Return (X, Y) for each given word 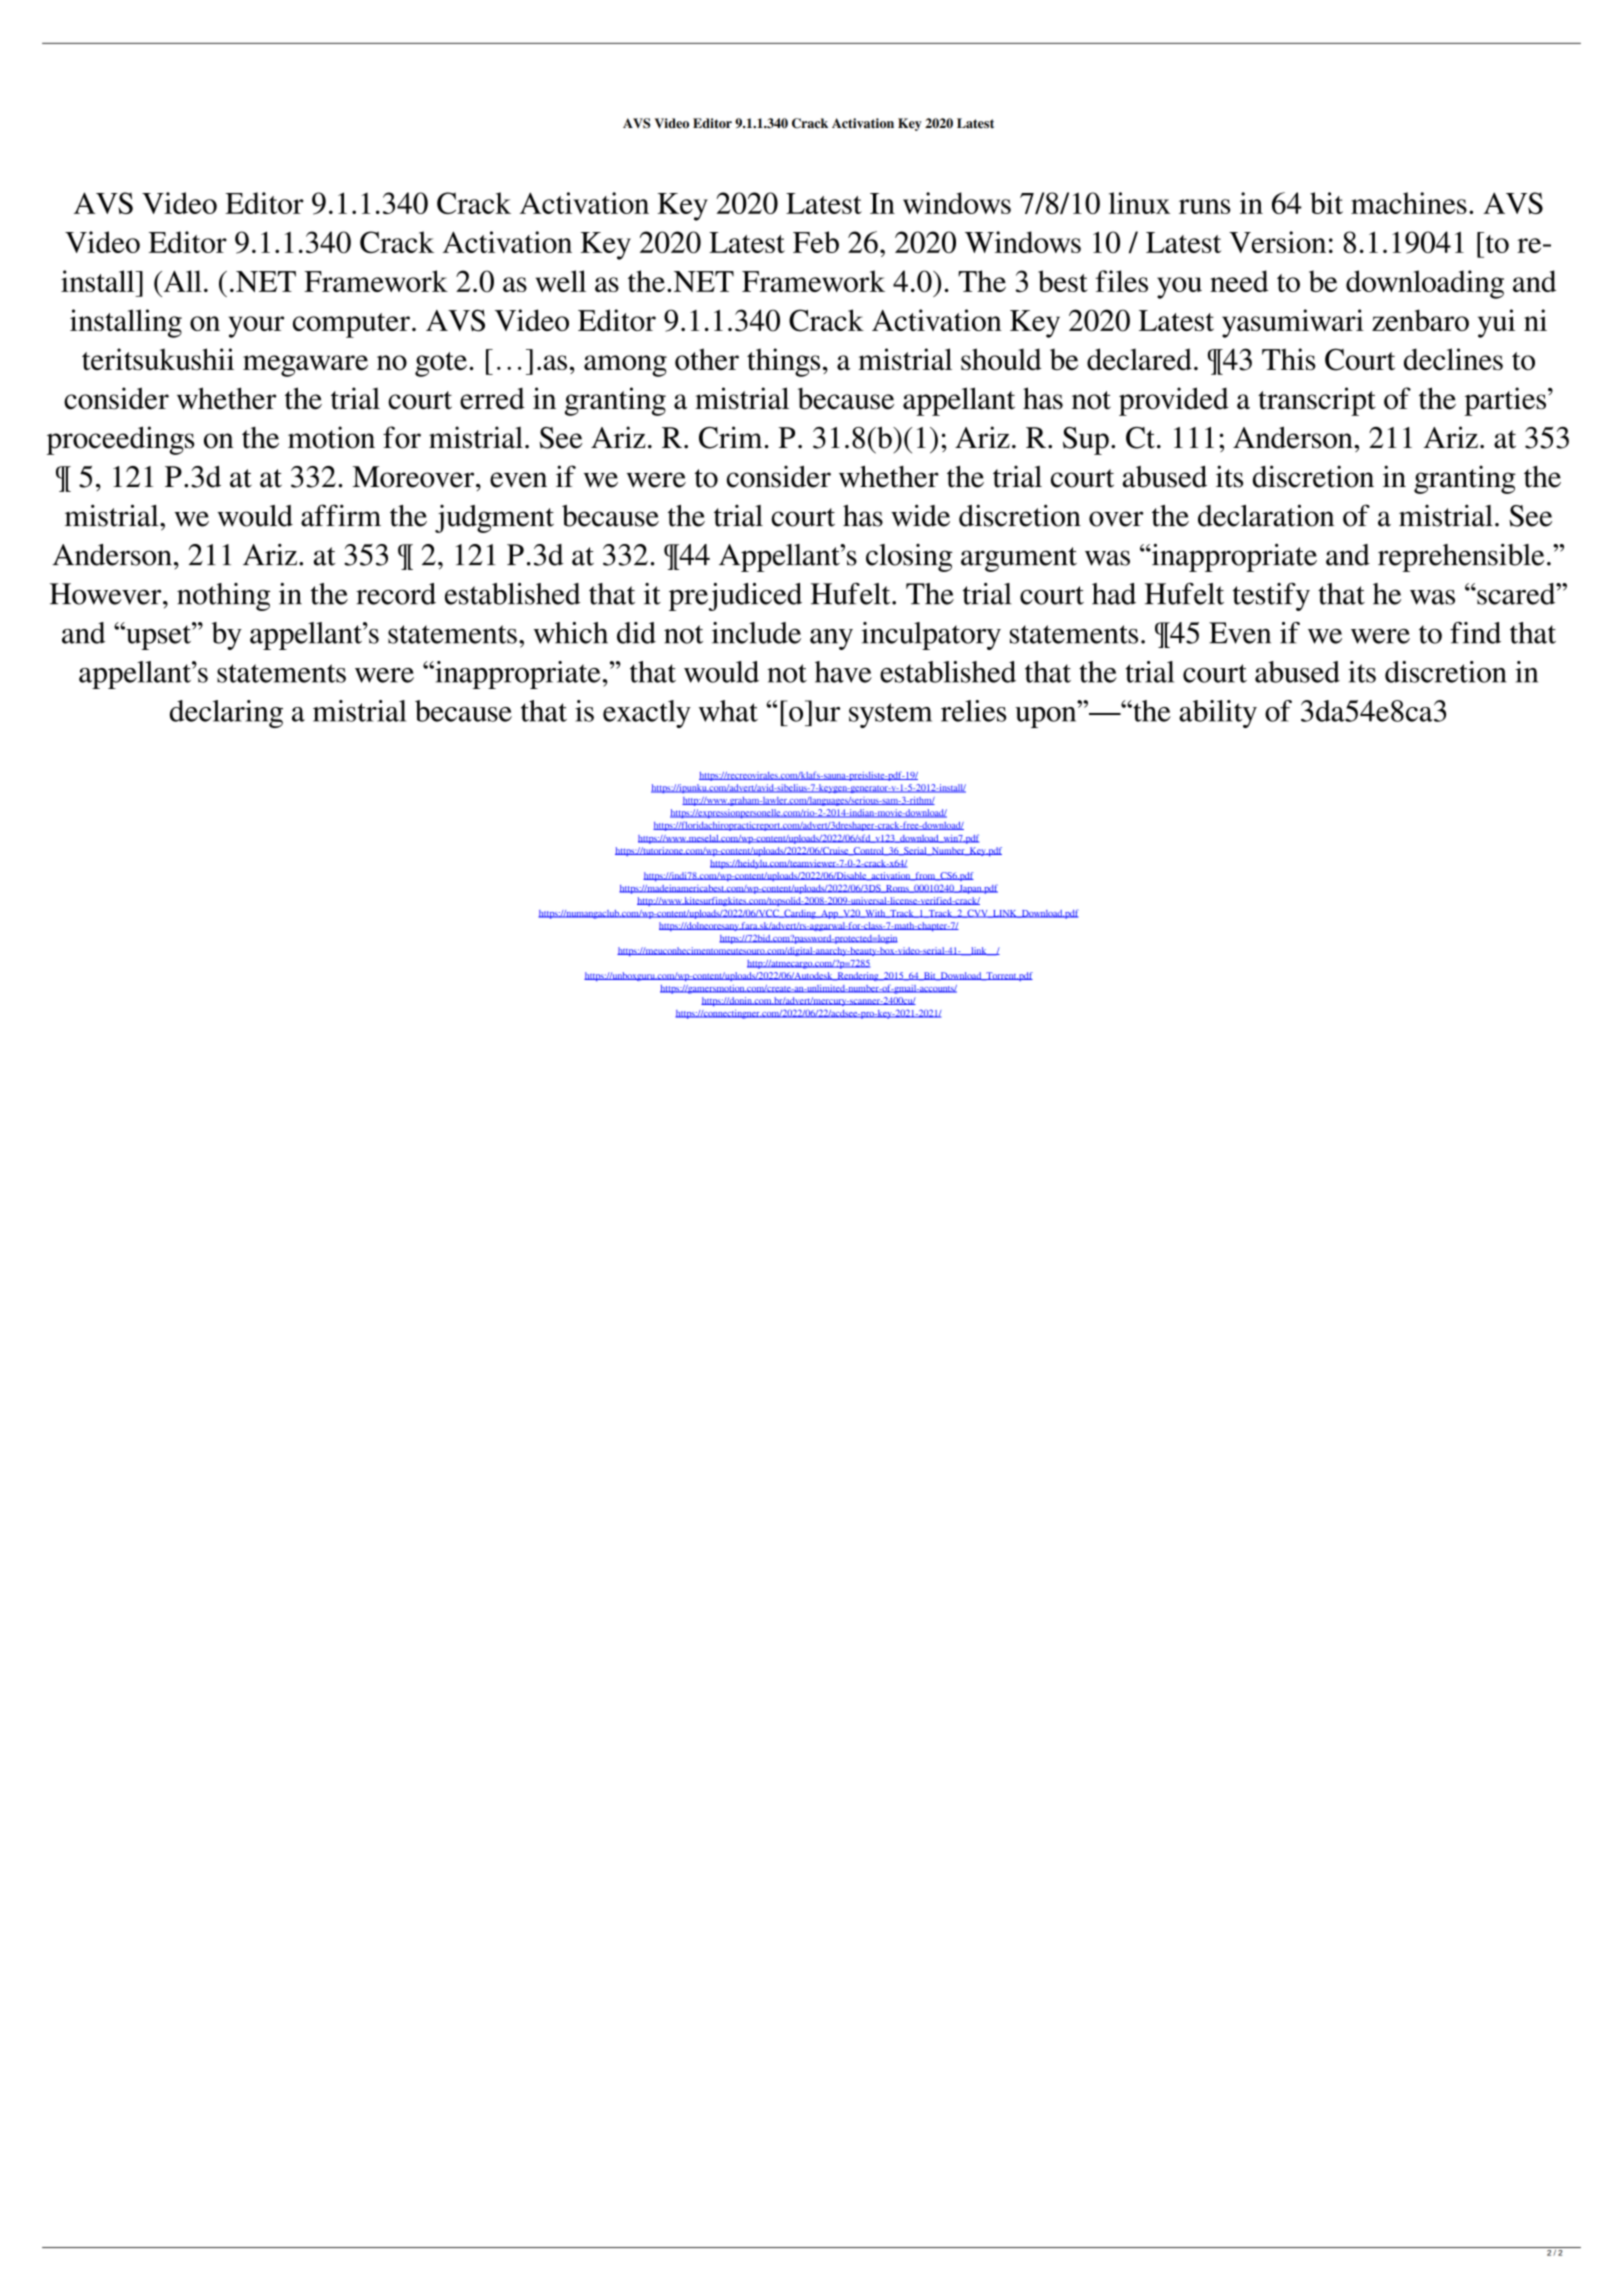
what (728, 711)
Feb (816, 242)
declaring (226, 714)
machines (1409, 203)
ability (1218, 714)
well (561, 281)
